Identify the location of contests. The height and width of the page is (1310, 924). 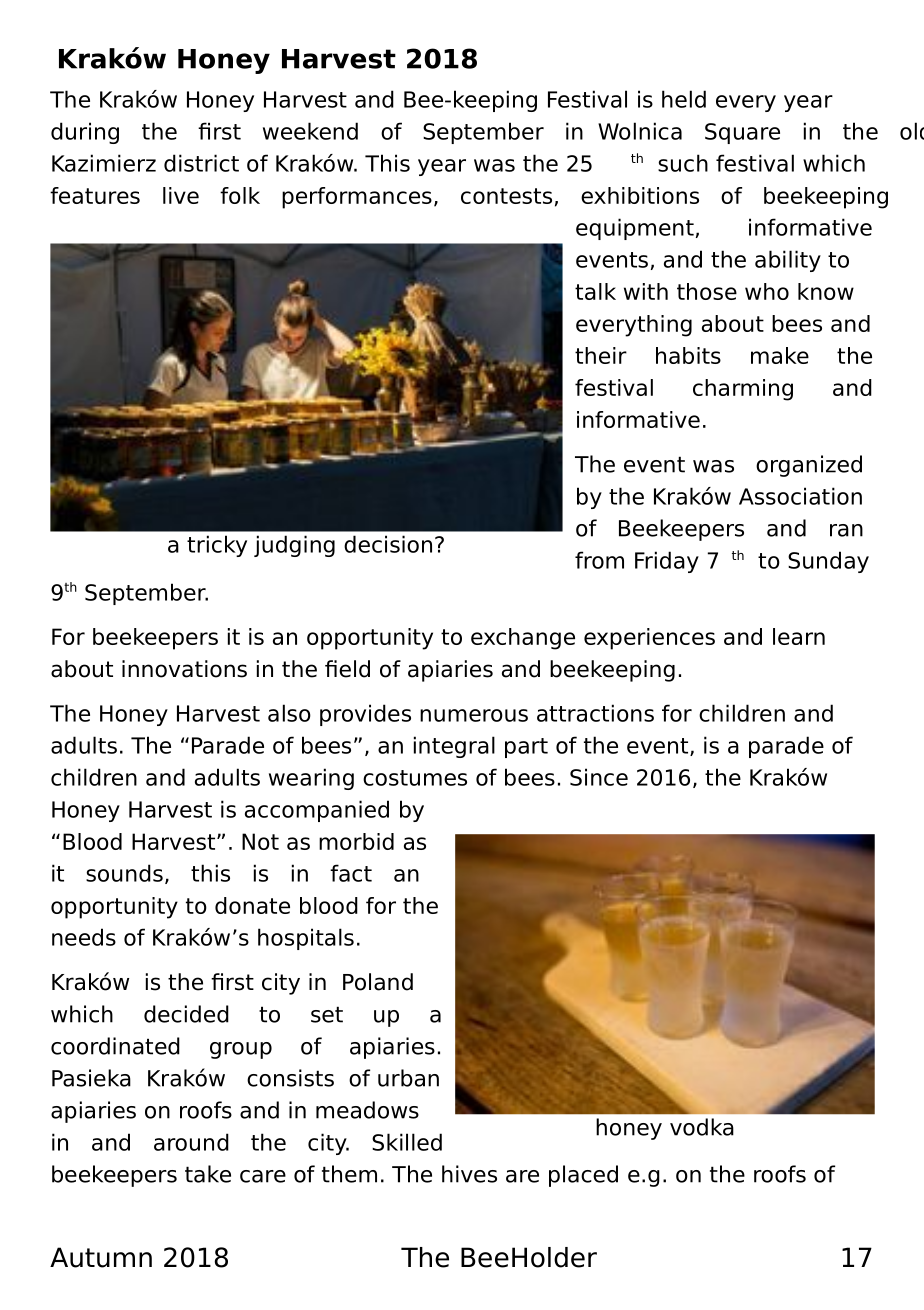
(506, 196).
